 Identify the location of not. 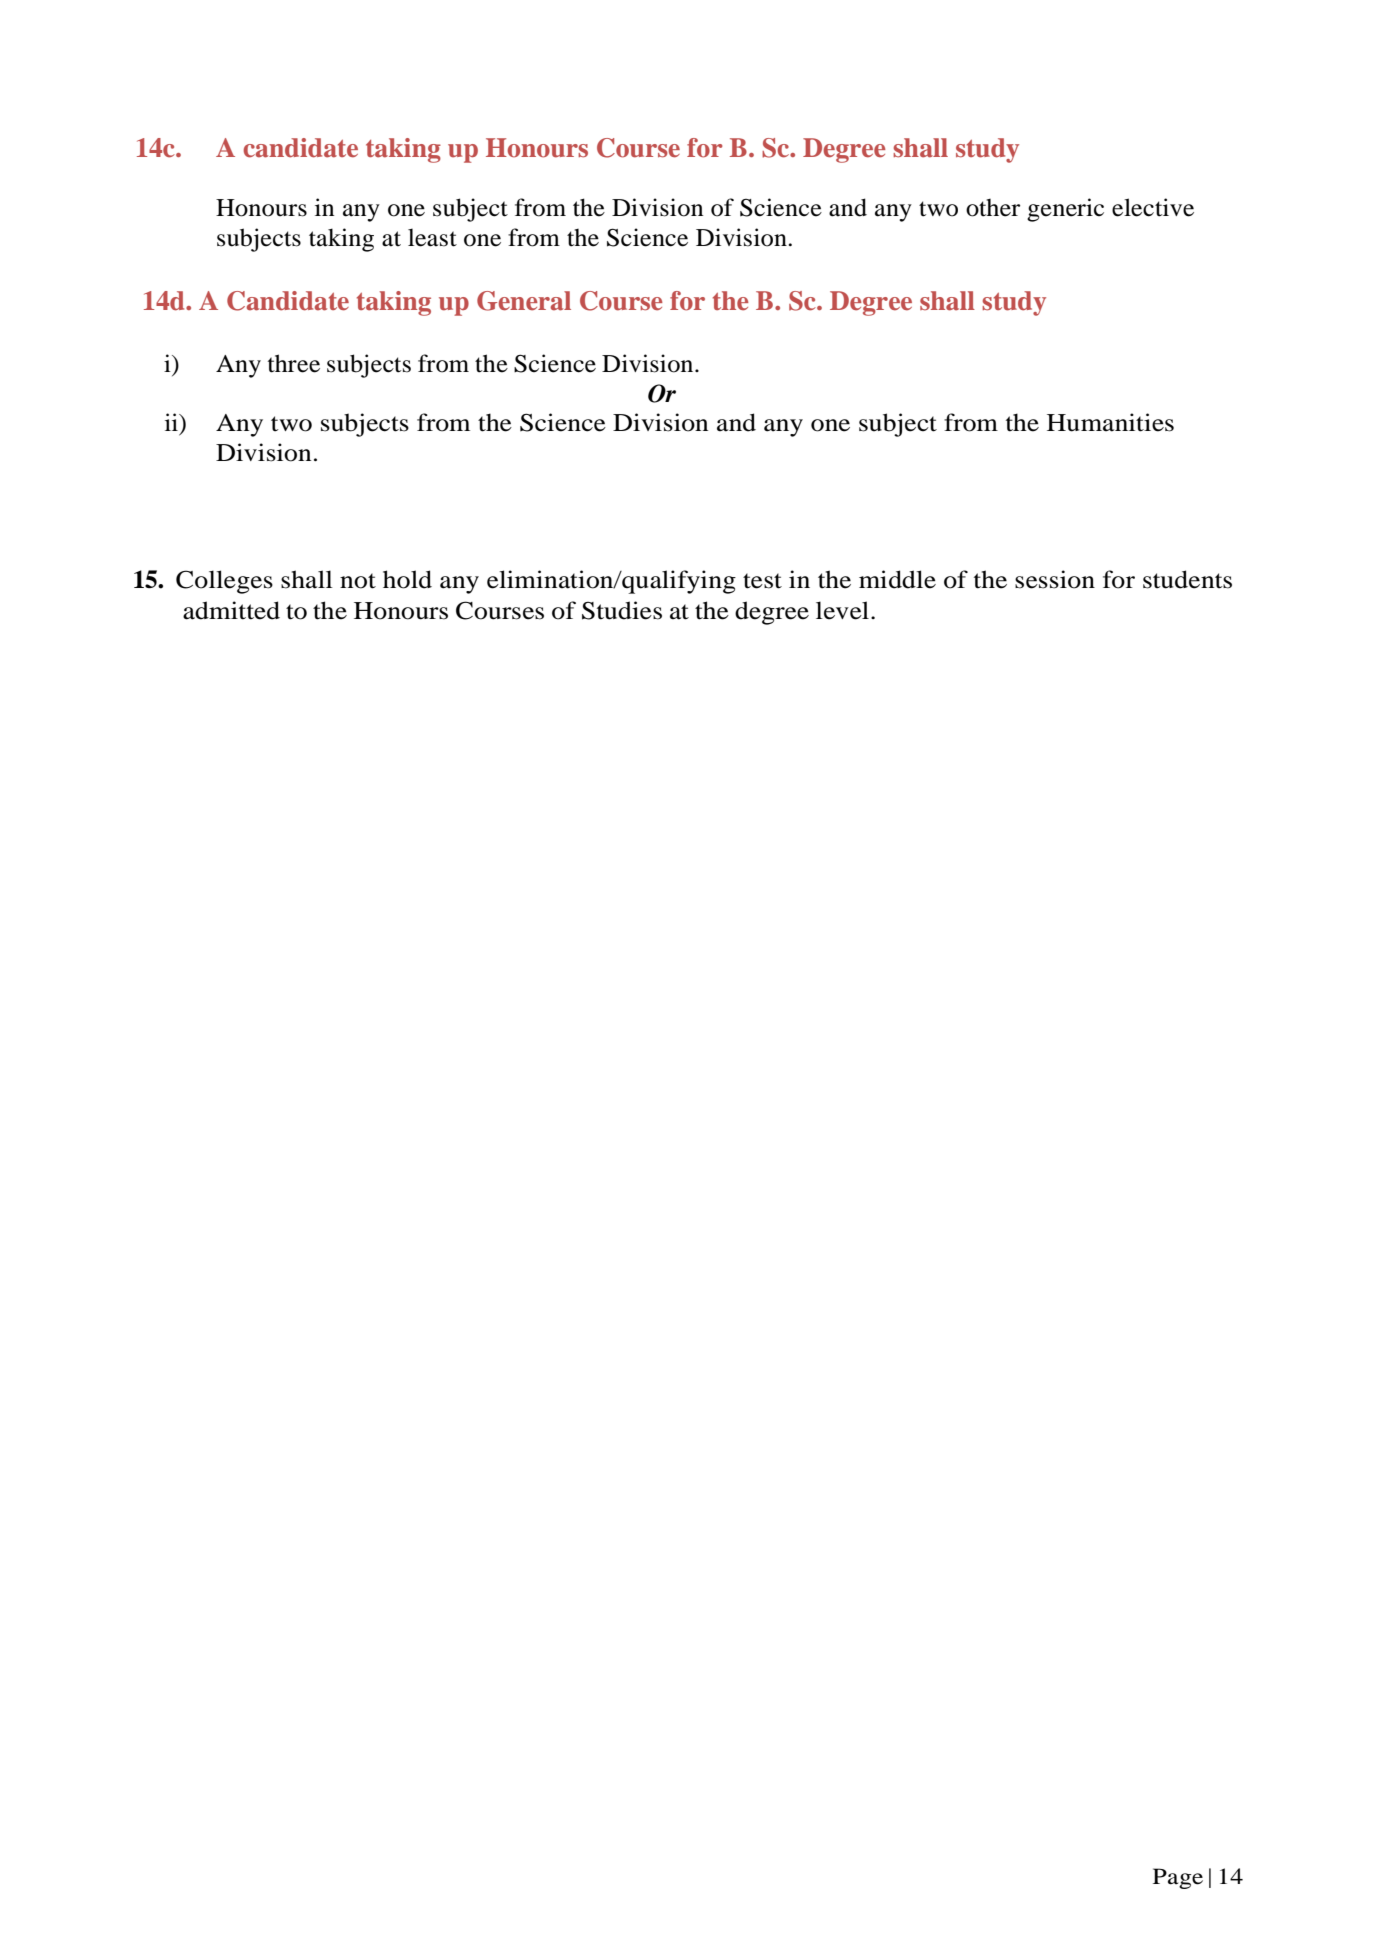
(358, 581).
